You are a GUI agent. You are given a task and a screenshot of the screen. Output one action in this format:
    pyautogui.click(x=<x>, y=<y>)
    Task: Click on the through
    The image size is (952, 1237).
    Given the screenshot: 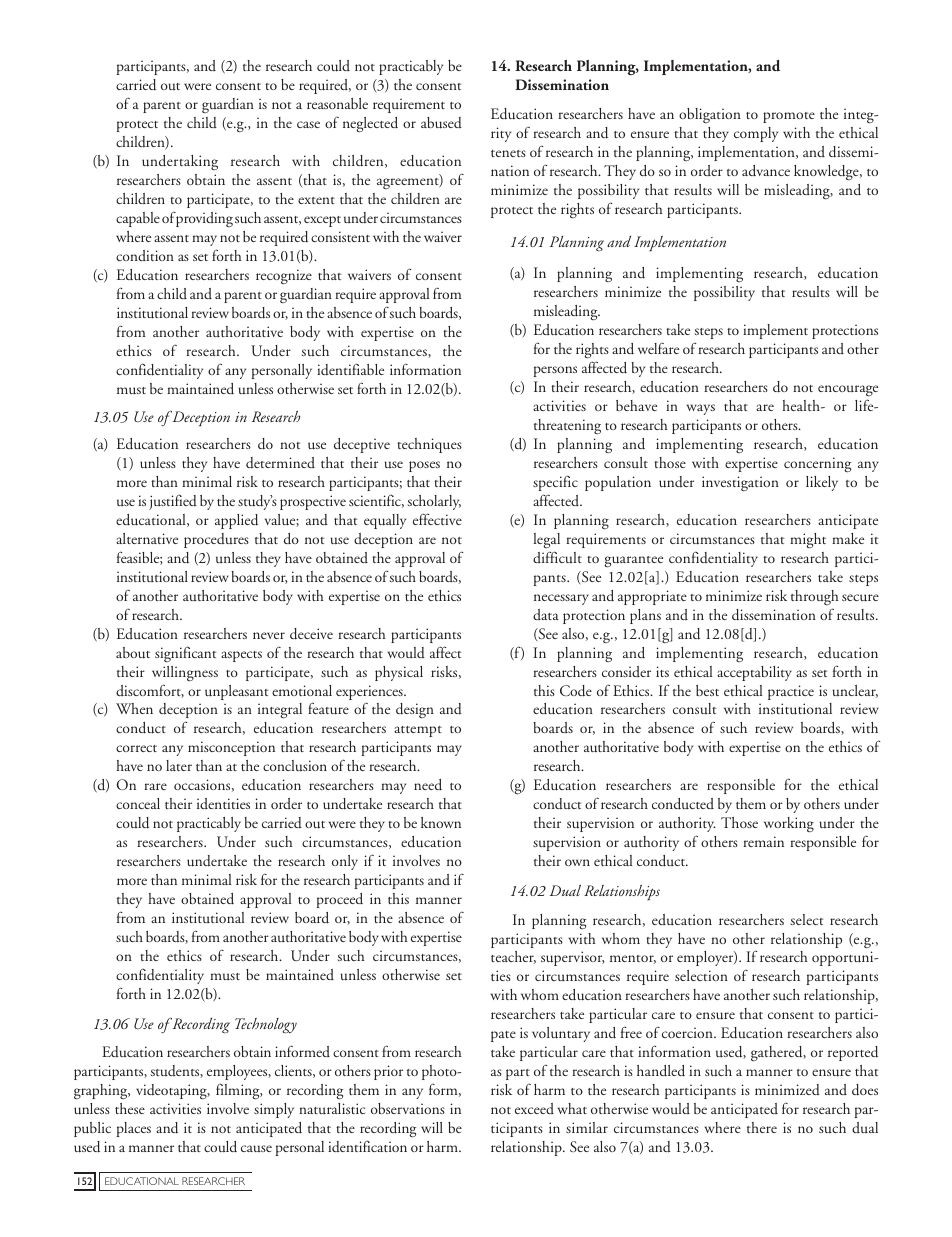 What is the action you would take?
    pyautogui.click(x=814, y=597)
